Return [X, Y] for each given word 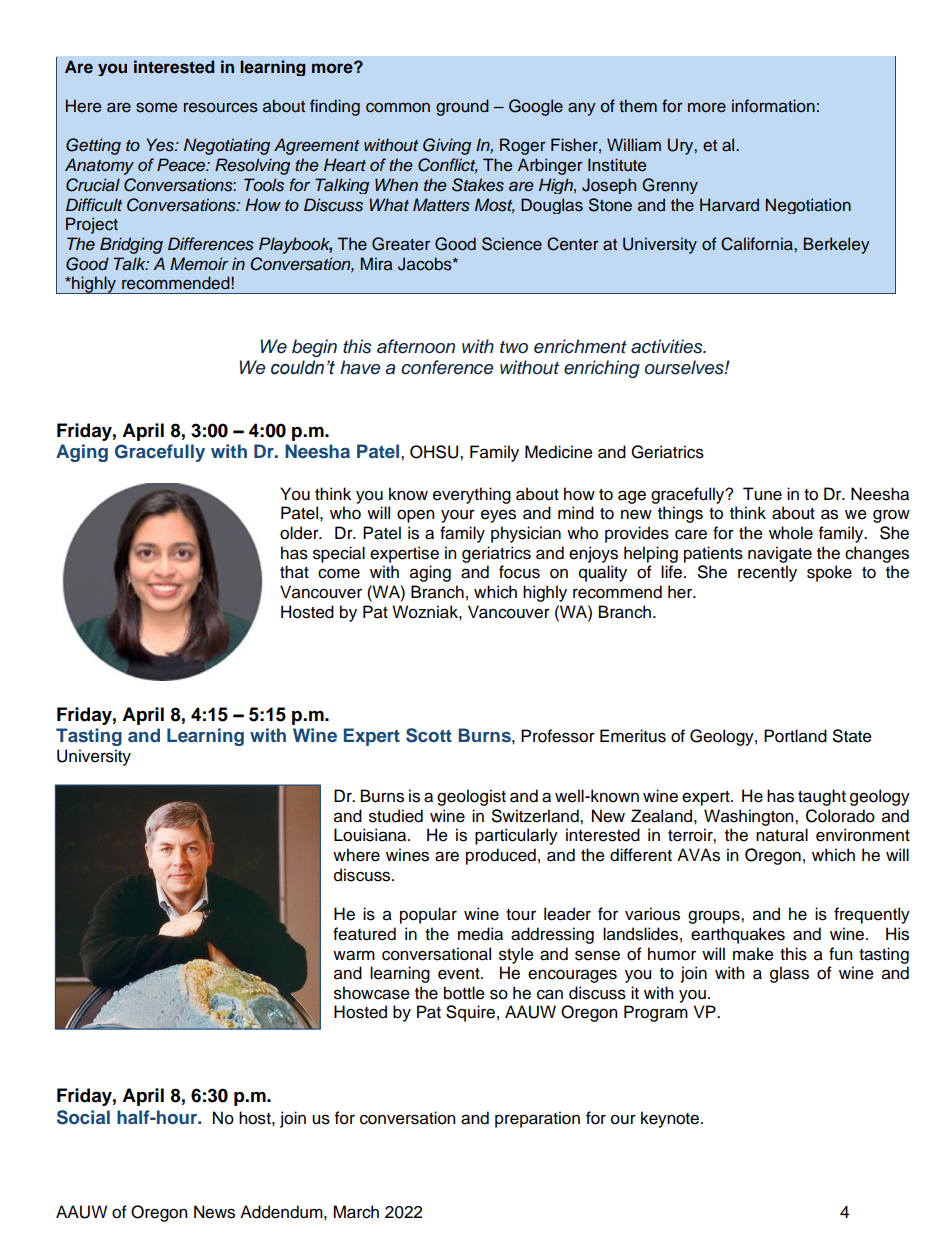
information [773, 106]
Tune [762, 494]
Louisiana [371, 835]
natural [782, 835]
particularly [516, 836]
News [214, 1212]
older [300, 533]
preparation [537, 1119]
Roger [523, 146]
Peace [182, 165]
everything [472, 495]
